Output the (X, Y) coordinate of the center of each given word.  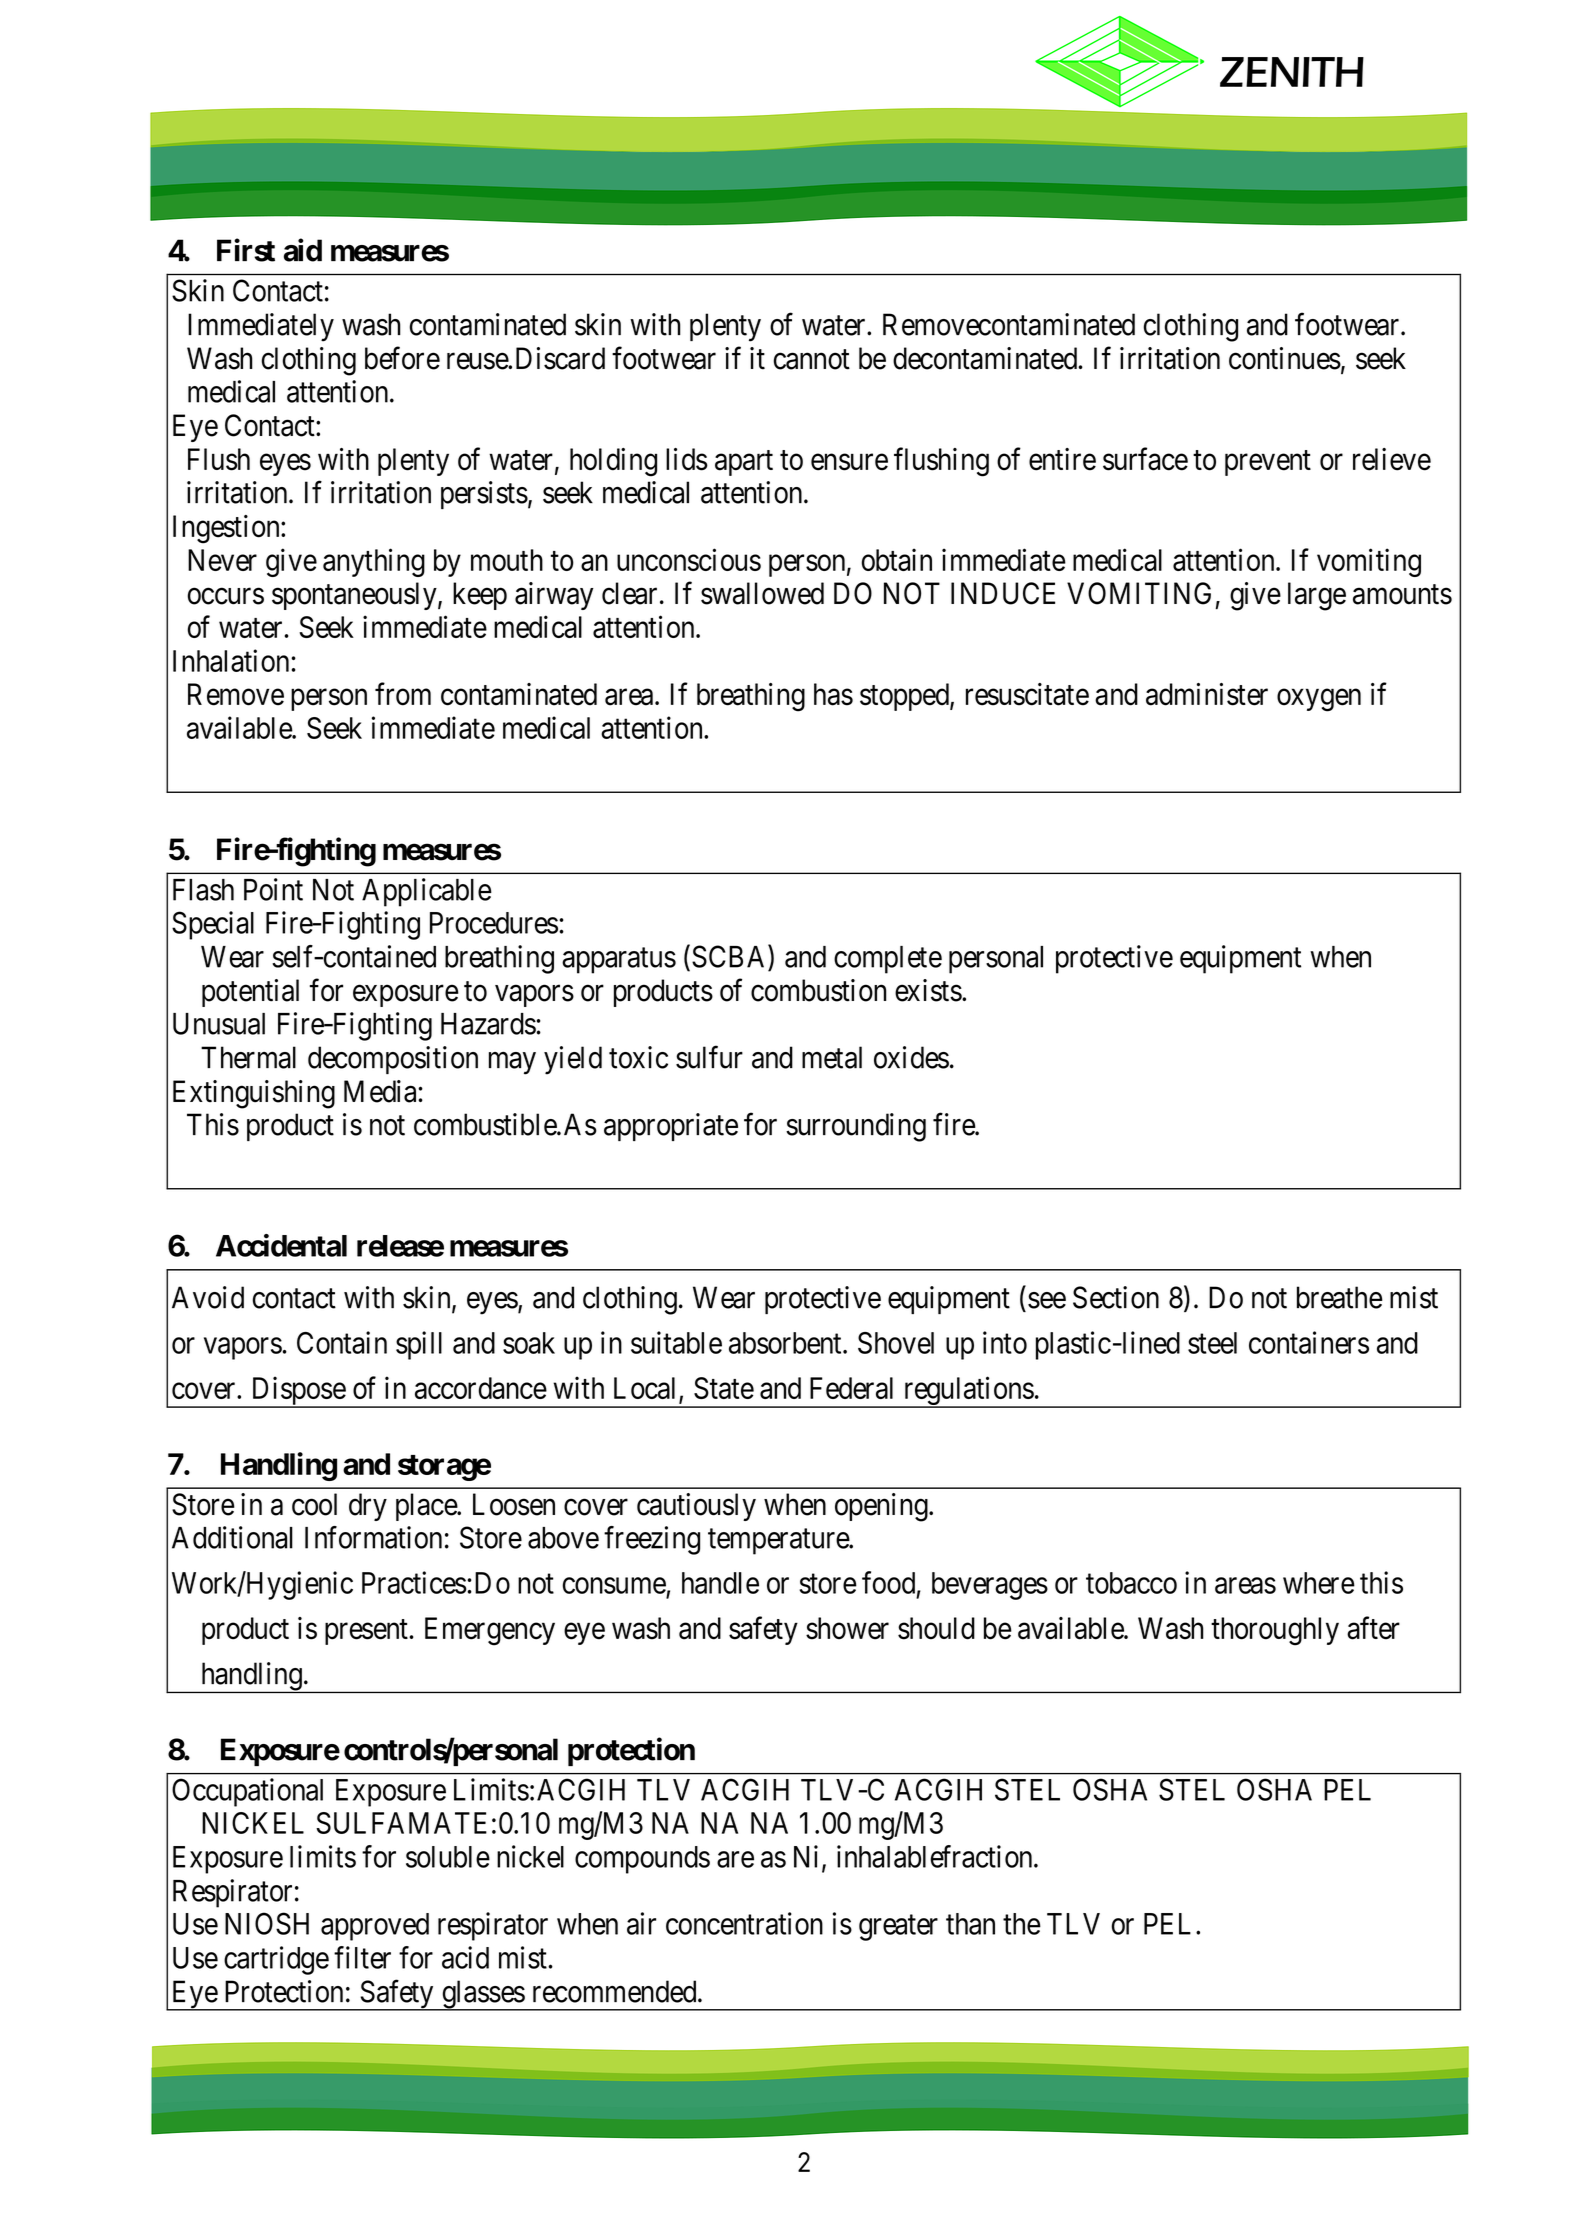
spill (419, 1345)
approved (375, 1927)
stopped (905, 697)
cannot (812, 360)
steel (1212, 1343)
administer (1207, 694)
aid (303, 250)
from (403, 694)
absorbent (786, 1343)
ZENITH (1292, 72)
